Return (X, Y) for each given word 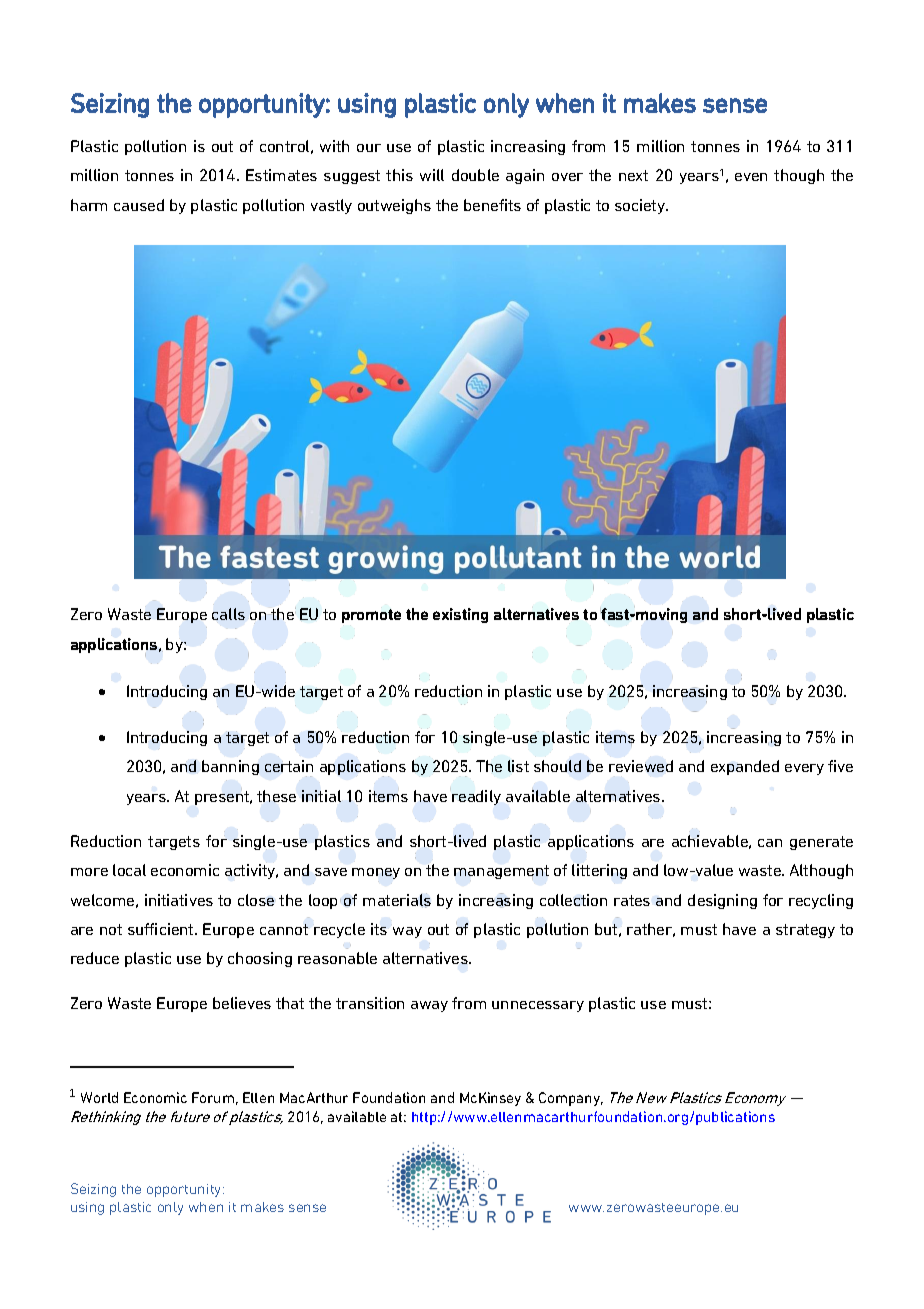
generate (821, 843)
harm (89, 205)
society (641, 206)
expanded (745, 767)
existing (460, 615)
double (475, 175)
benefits (492, 205)
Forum (213, 1097)
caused (139, 205)
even (751, 177)
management (501, 872)
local (129, 870)
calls (228, 614)
